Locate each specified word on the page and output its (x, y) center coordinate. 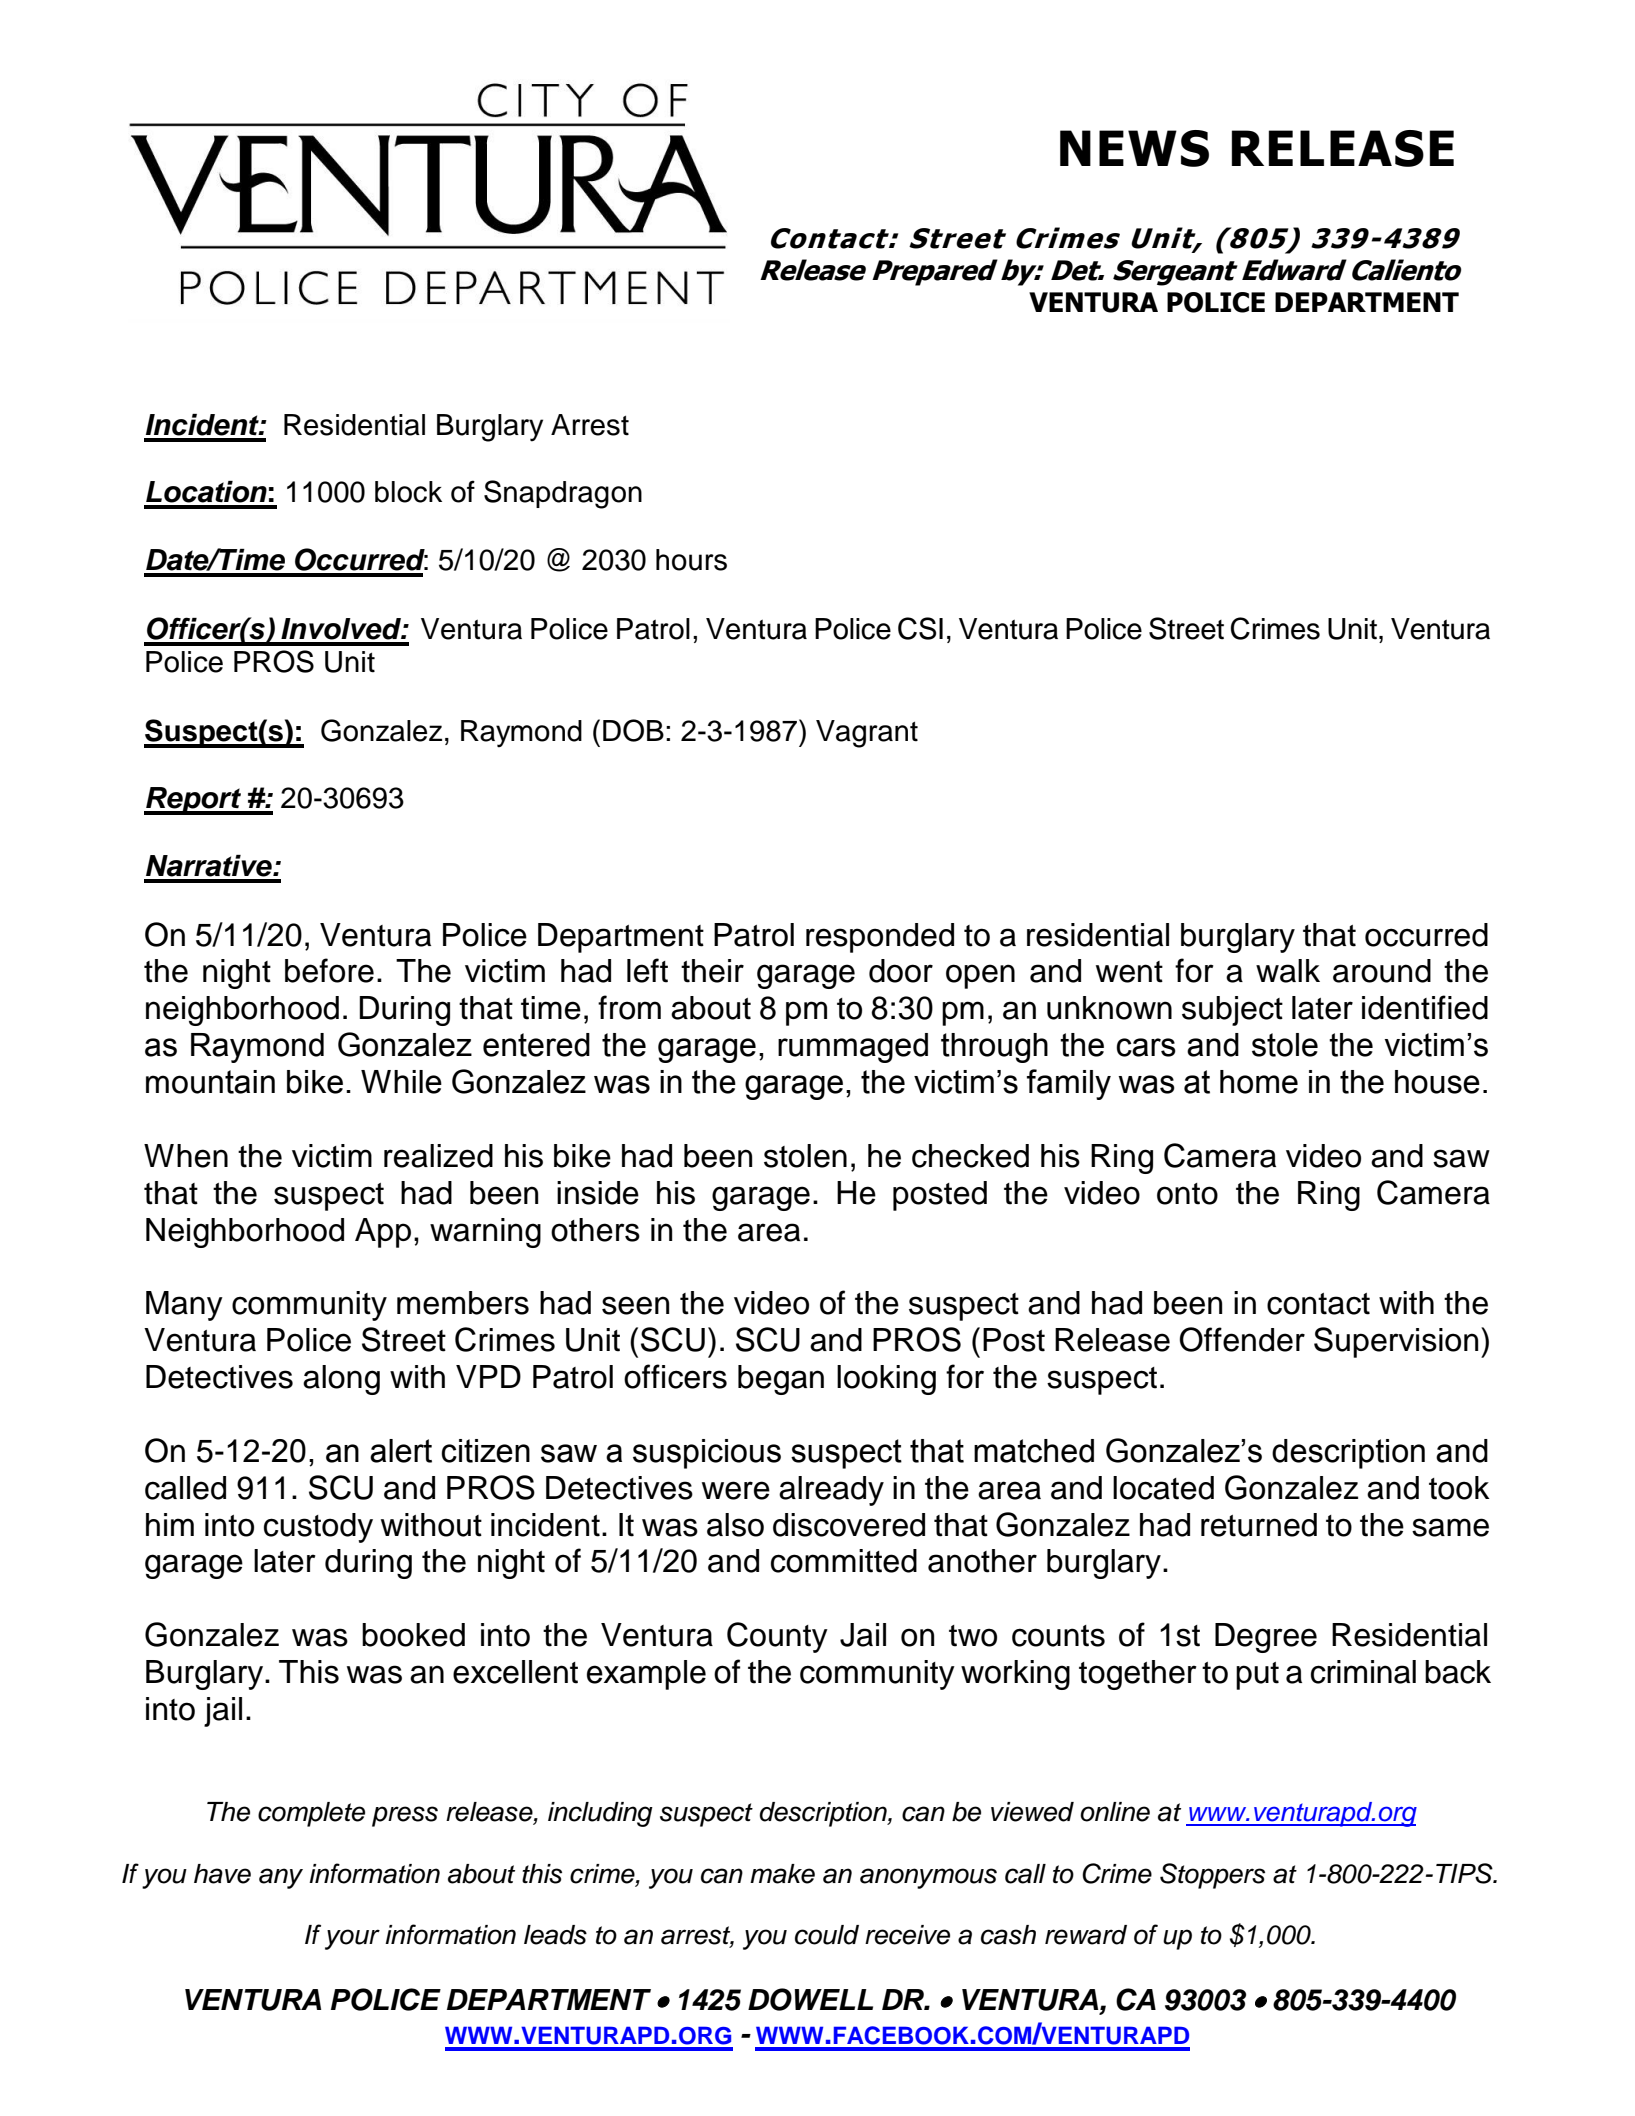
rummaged (853, 1048)
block (408, 492)
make (782, 1874)
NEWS (1134, 148)
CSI (920, 628)
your (352, 1939)
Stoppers (1212, 1876)
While (401, 1082)
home (1259, 1082)
